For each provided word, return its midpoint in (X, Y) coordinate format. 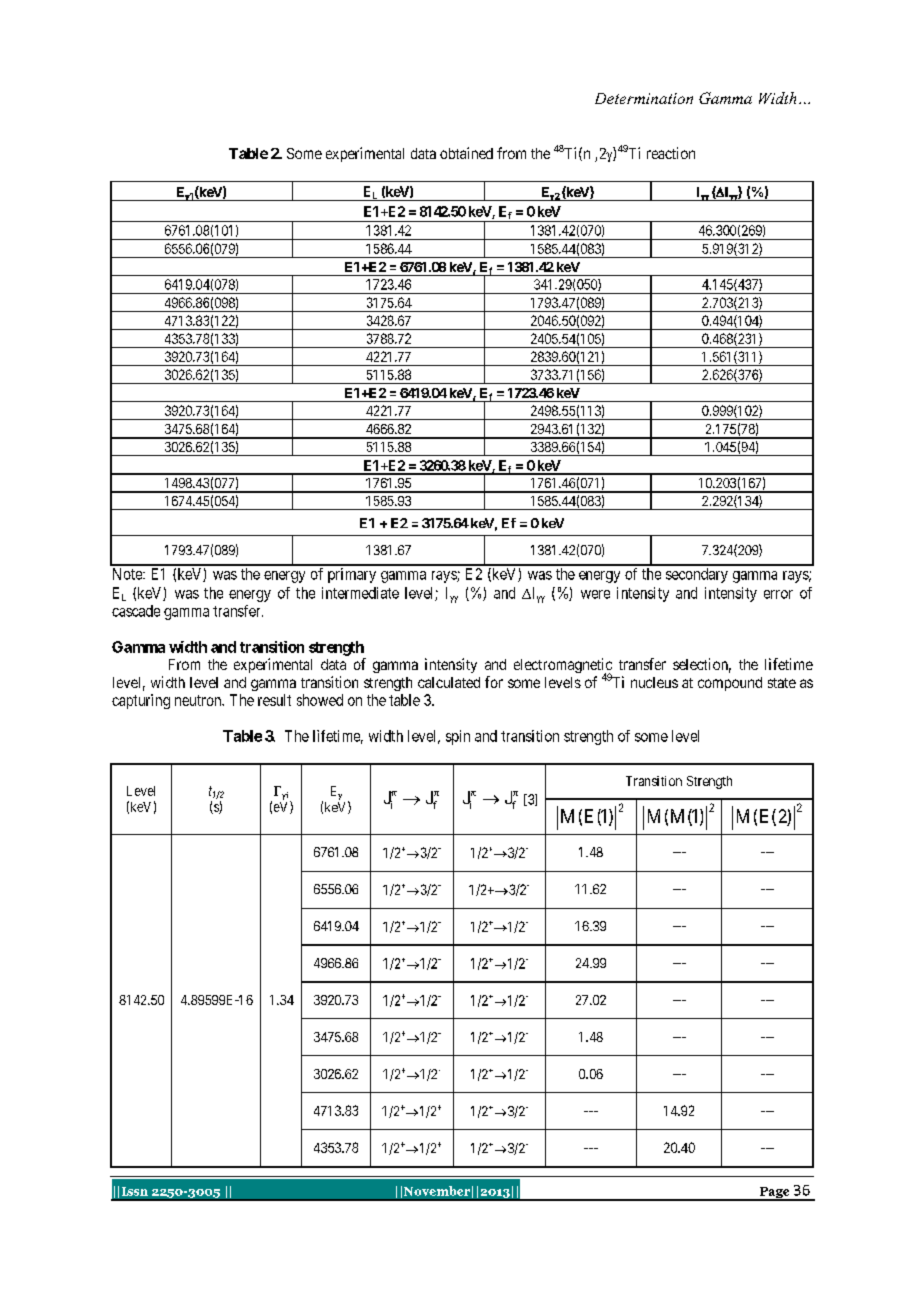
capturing (141, 701)
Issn (135, 1191)
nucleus (654, 682)
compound (730, 684)
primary (352, 575)
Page (774, 1194)
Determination (644, 98)
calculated (449, 682)
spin (458, 737)
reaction (671, 153)
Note (128, 574)
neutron (199, 700)
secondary (697, 575)
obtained (466, 153)
